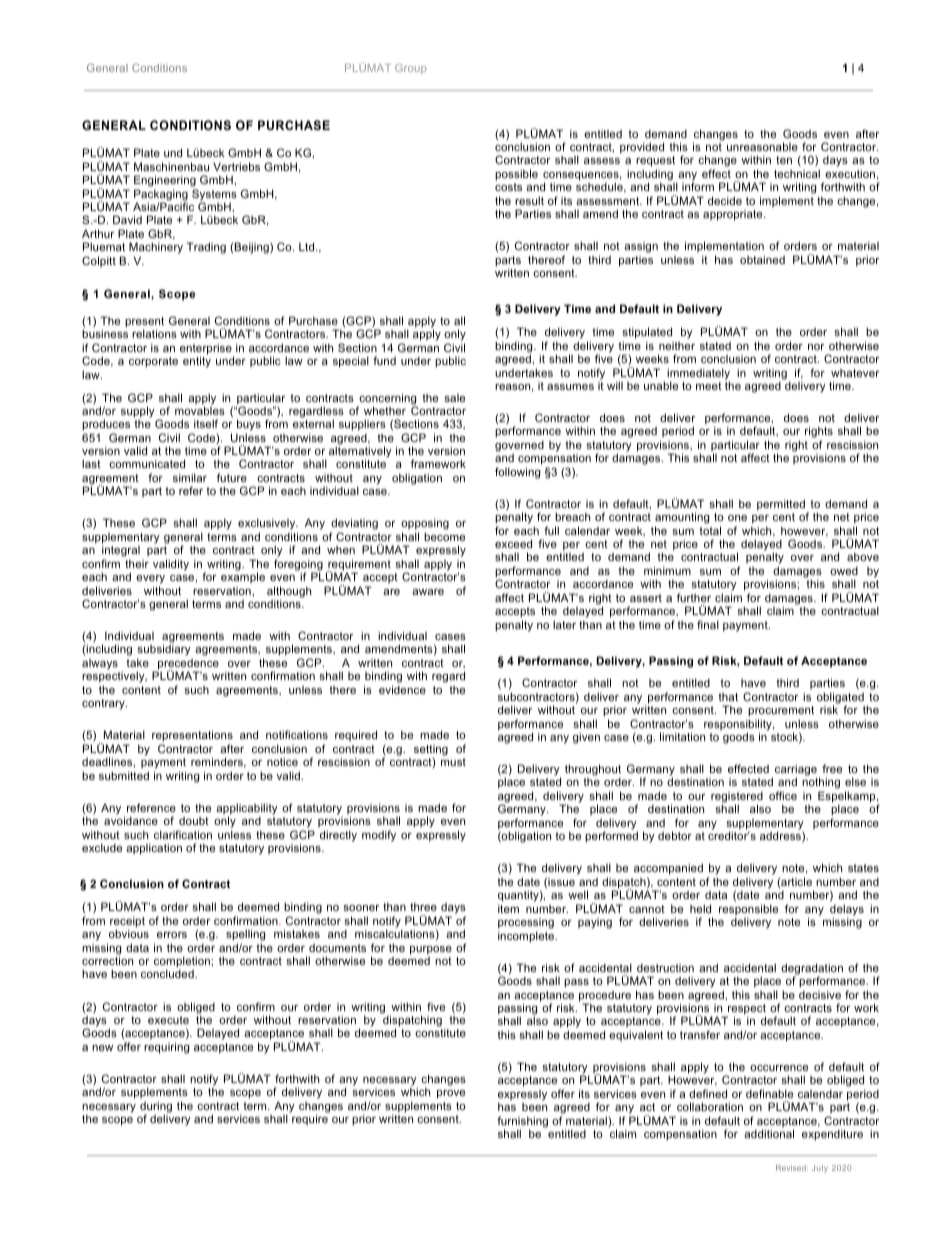 The width and height of the screenshot is (952, 1233). Describe the element at coordinates (154, 849) in the screenshot. I see `application` at that location.
